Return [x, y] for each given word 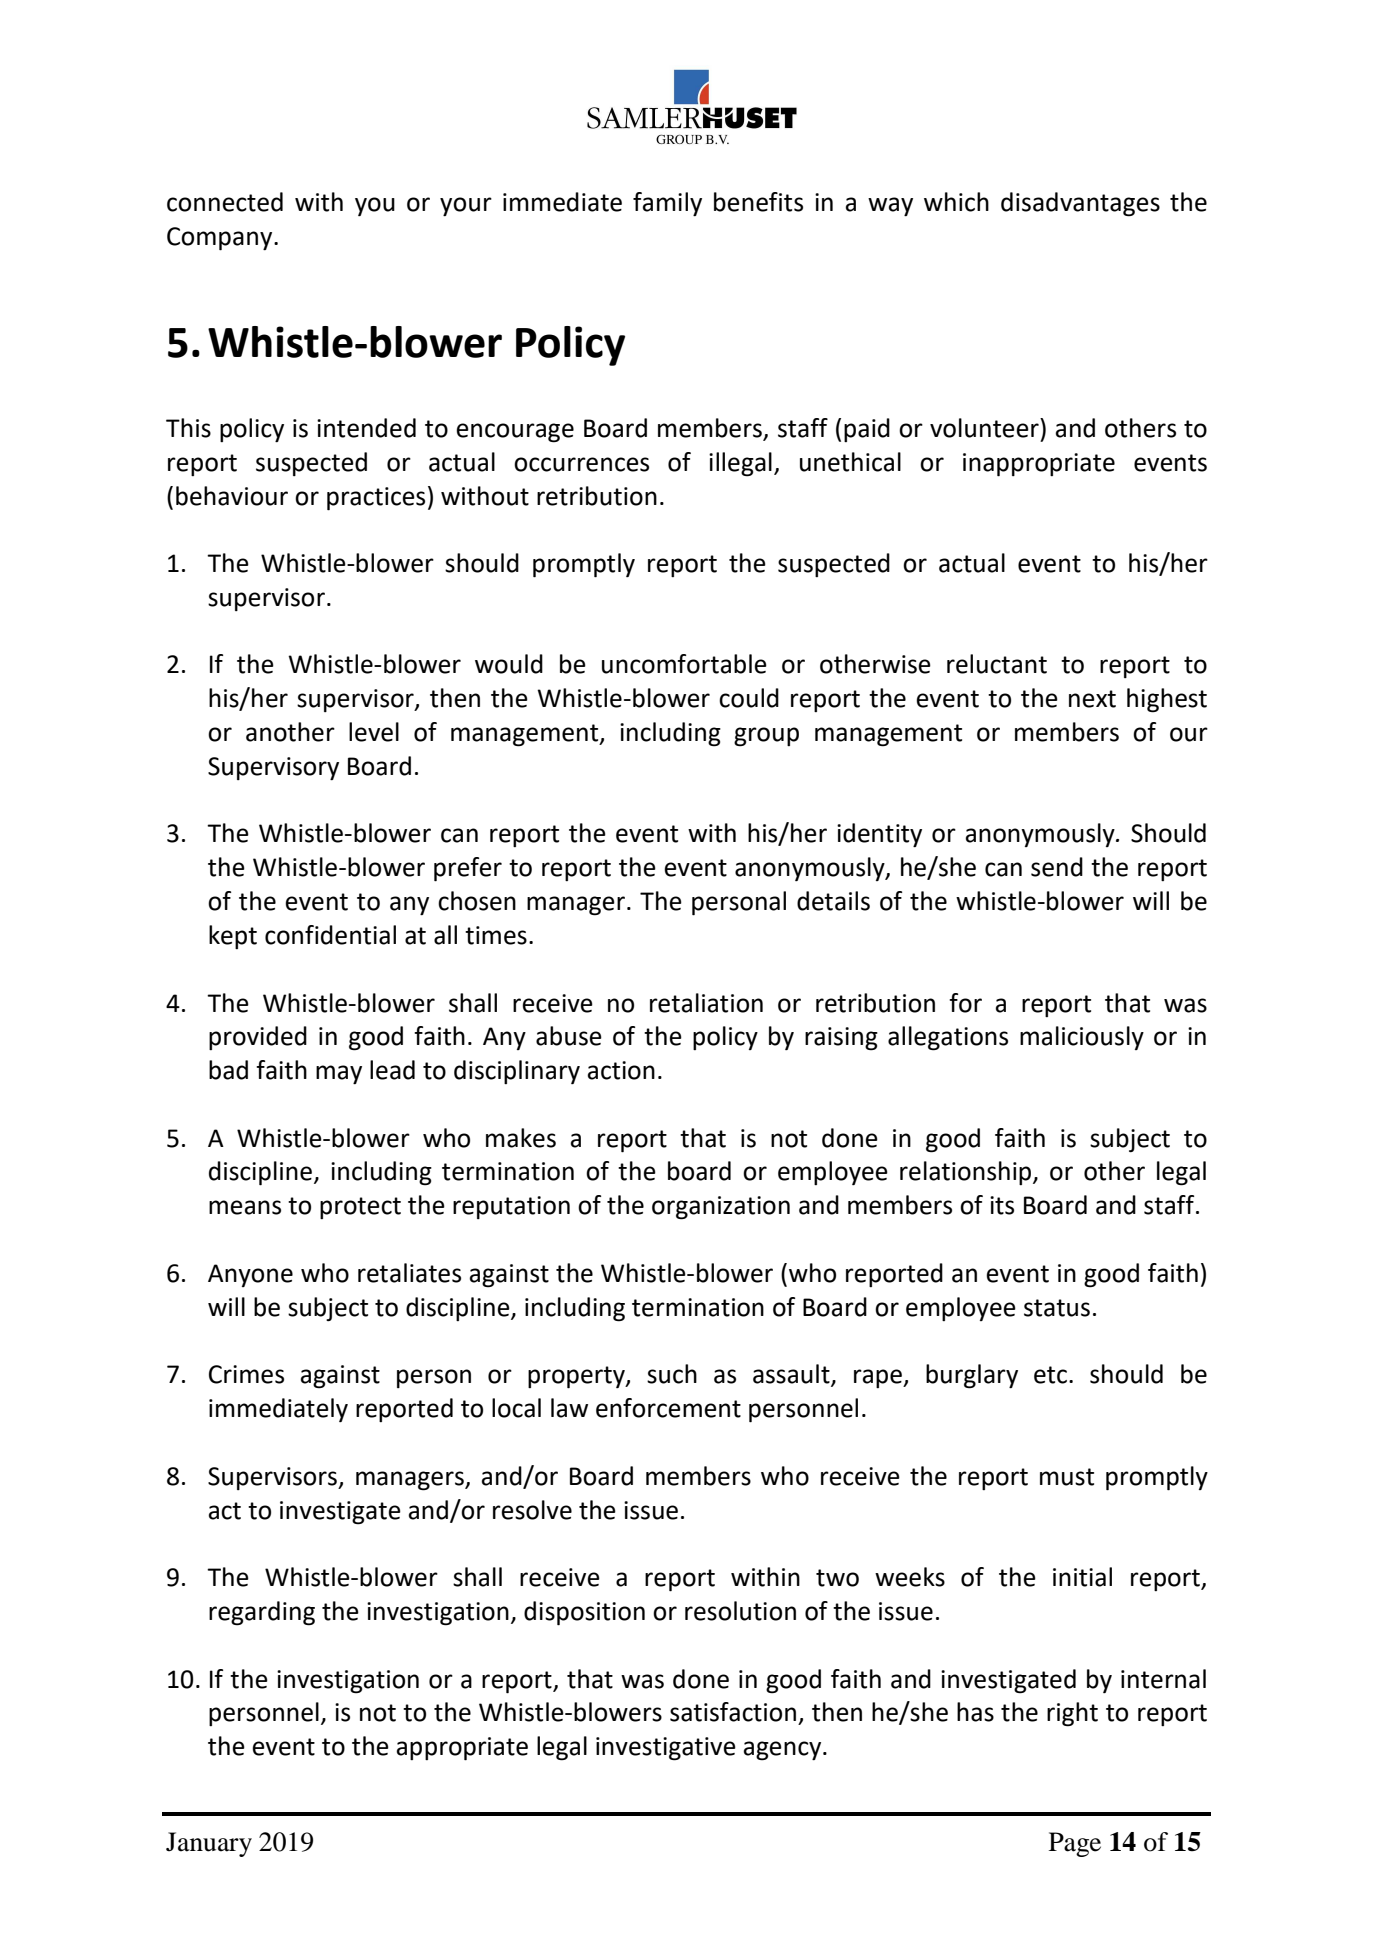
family [667, 204]
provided [258, 1038]
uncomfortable [684, 664]
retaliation [706, 1003]
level [374, 732]
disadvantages [1080, 204]
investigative [666, 1749]
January [209, 1844]
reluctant [997, 664]
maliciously [1082, 1038]
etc [1050, 1375]
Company [221, 239]
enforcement [668, 1408]
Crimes [246, 1374]
